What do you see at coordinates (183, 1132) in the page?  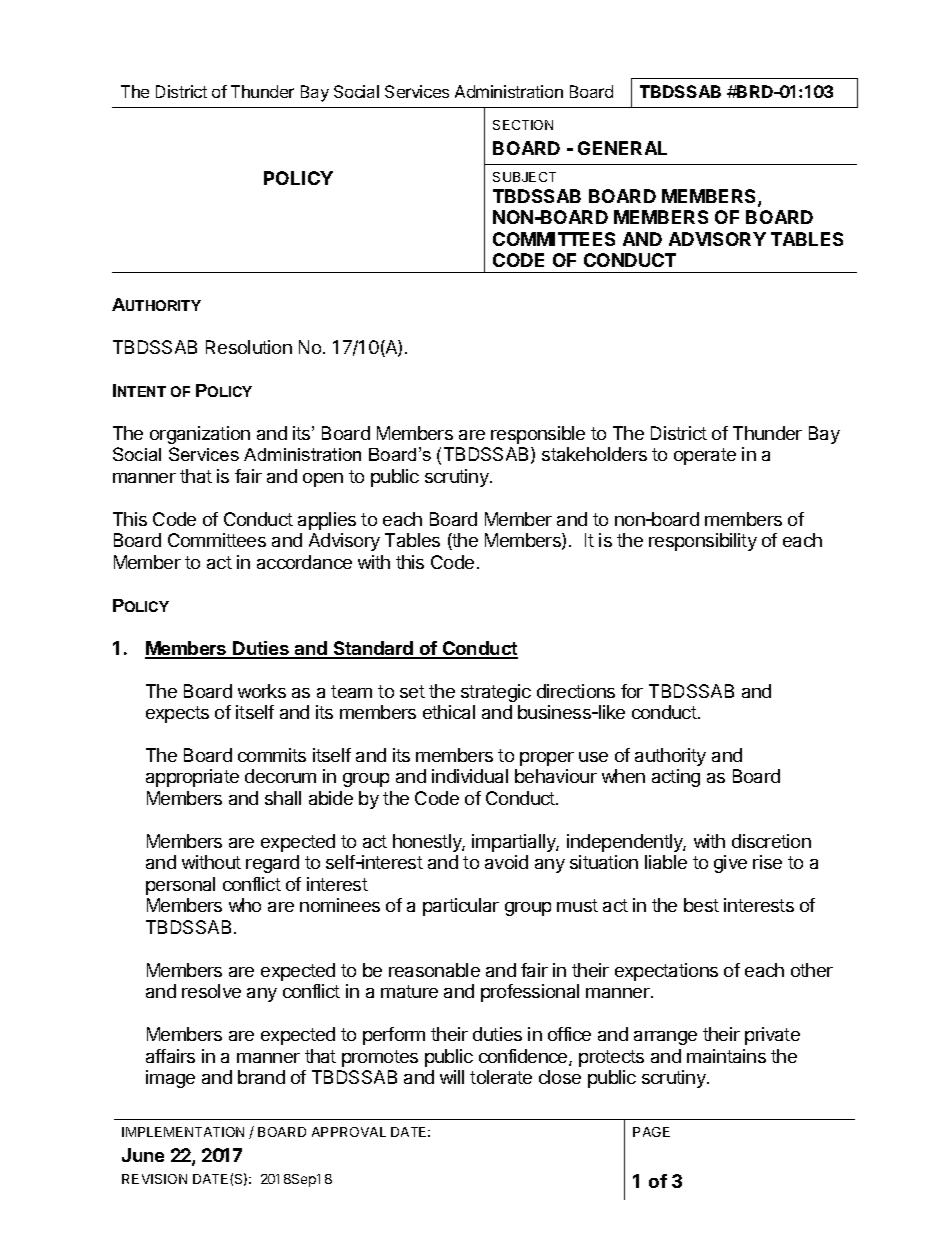 I see `IMPLEMENTATION` at bounding box center [183, 1132].
